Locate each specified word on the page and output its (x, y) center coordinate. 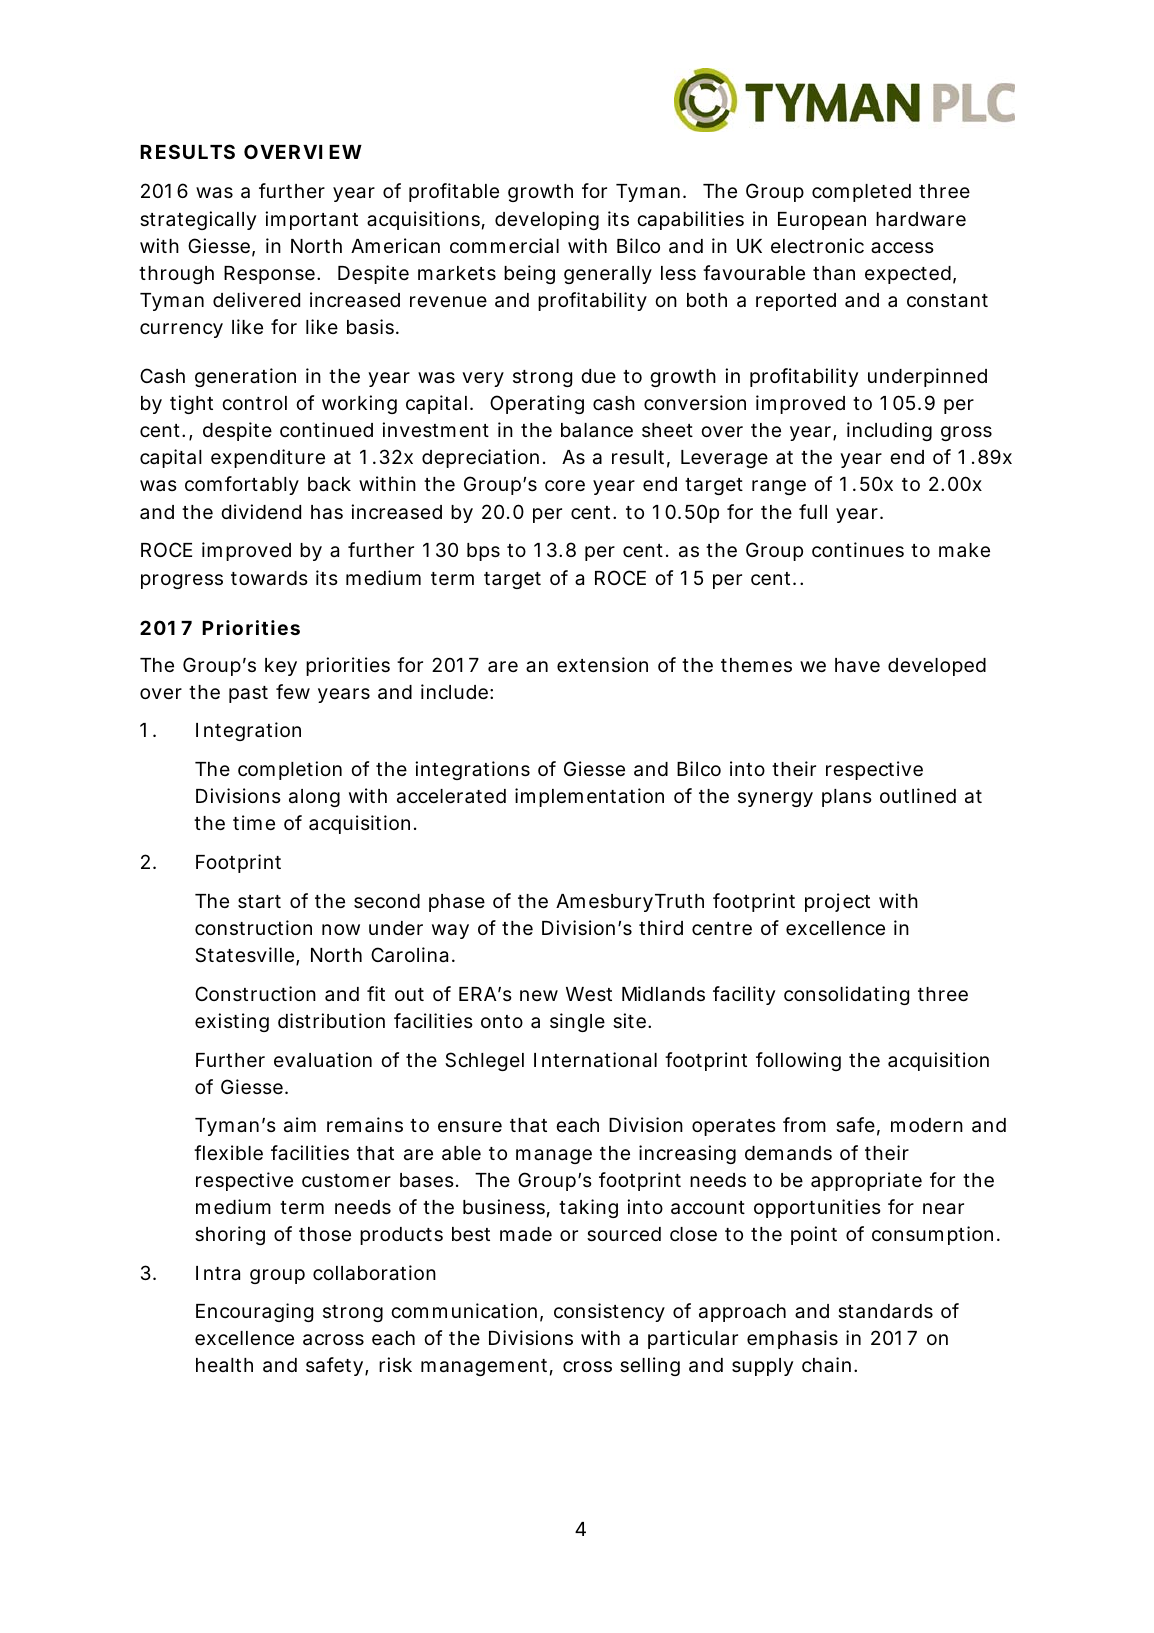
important (311, 220)
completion (290, 770)
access (902, 248)
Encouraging (254, 1312)
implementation (589, 797)
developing (547, 220)
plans (847, 798)
